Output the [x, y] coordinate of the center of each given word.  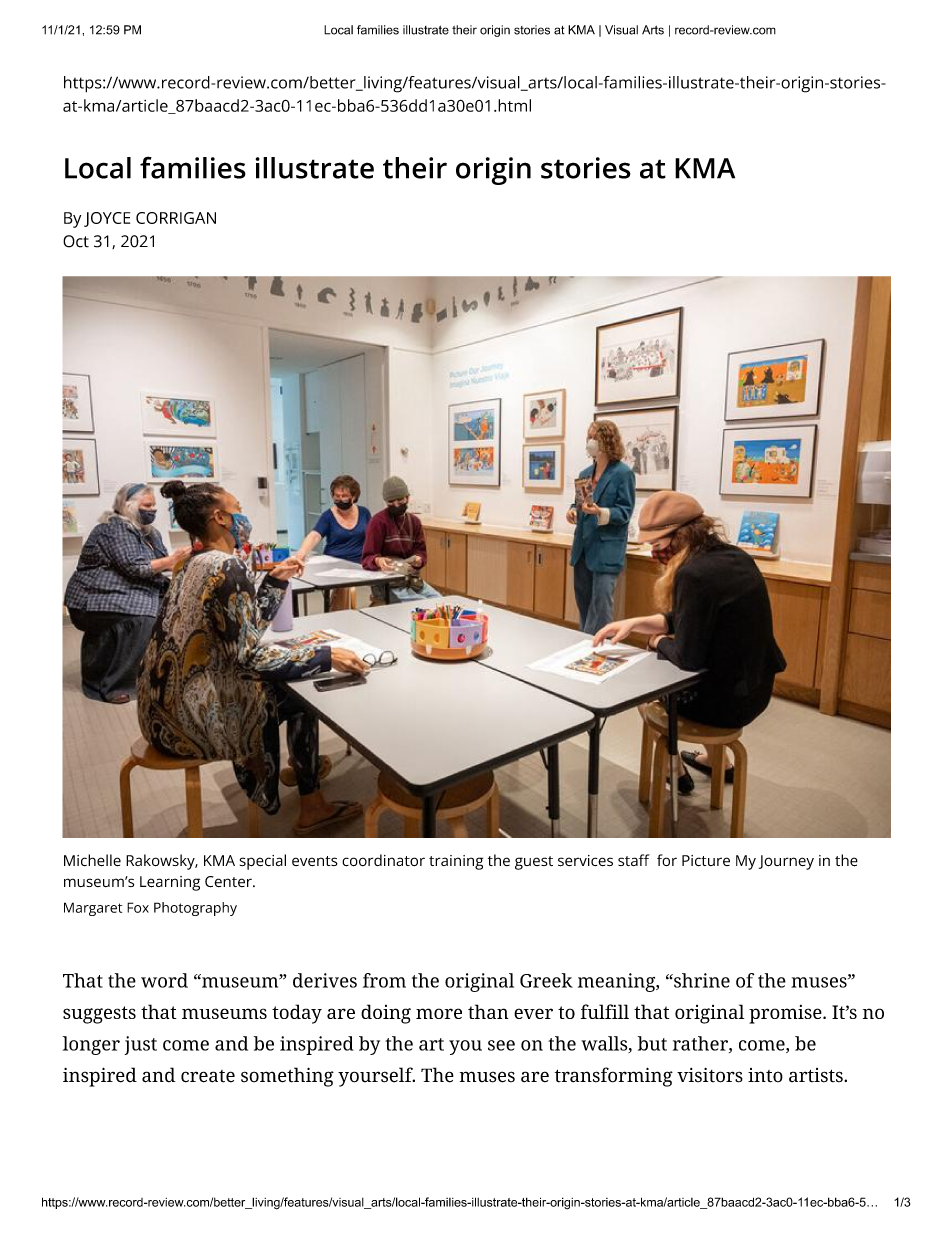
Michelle [92, 860]
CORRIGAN [176, 218]
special [263, 862]
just [140, 1045]
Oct [76, 241]
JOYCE [107, 219]
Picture [706, 860]
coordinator [383, 860]
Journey [786, 862]
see [501, 1045]
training [456, 862]
